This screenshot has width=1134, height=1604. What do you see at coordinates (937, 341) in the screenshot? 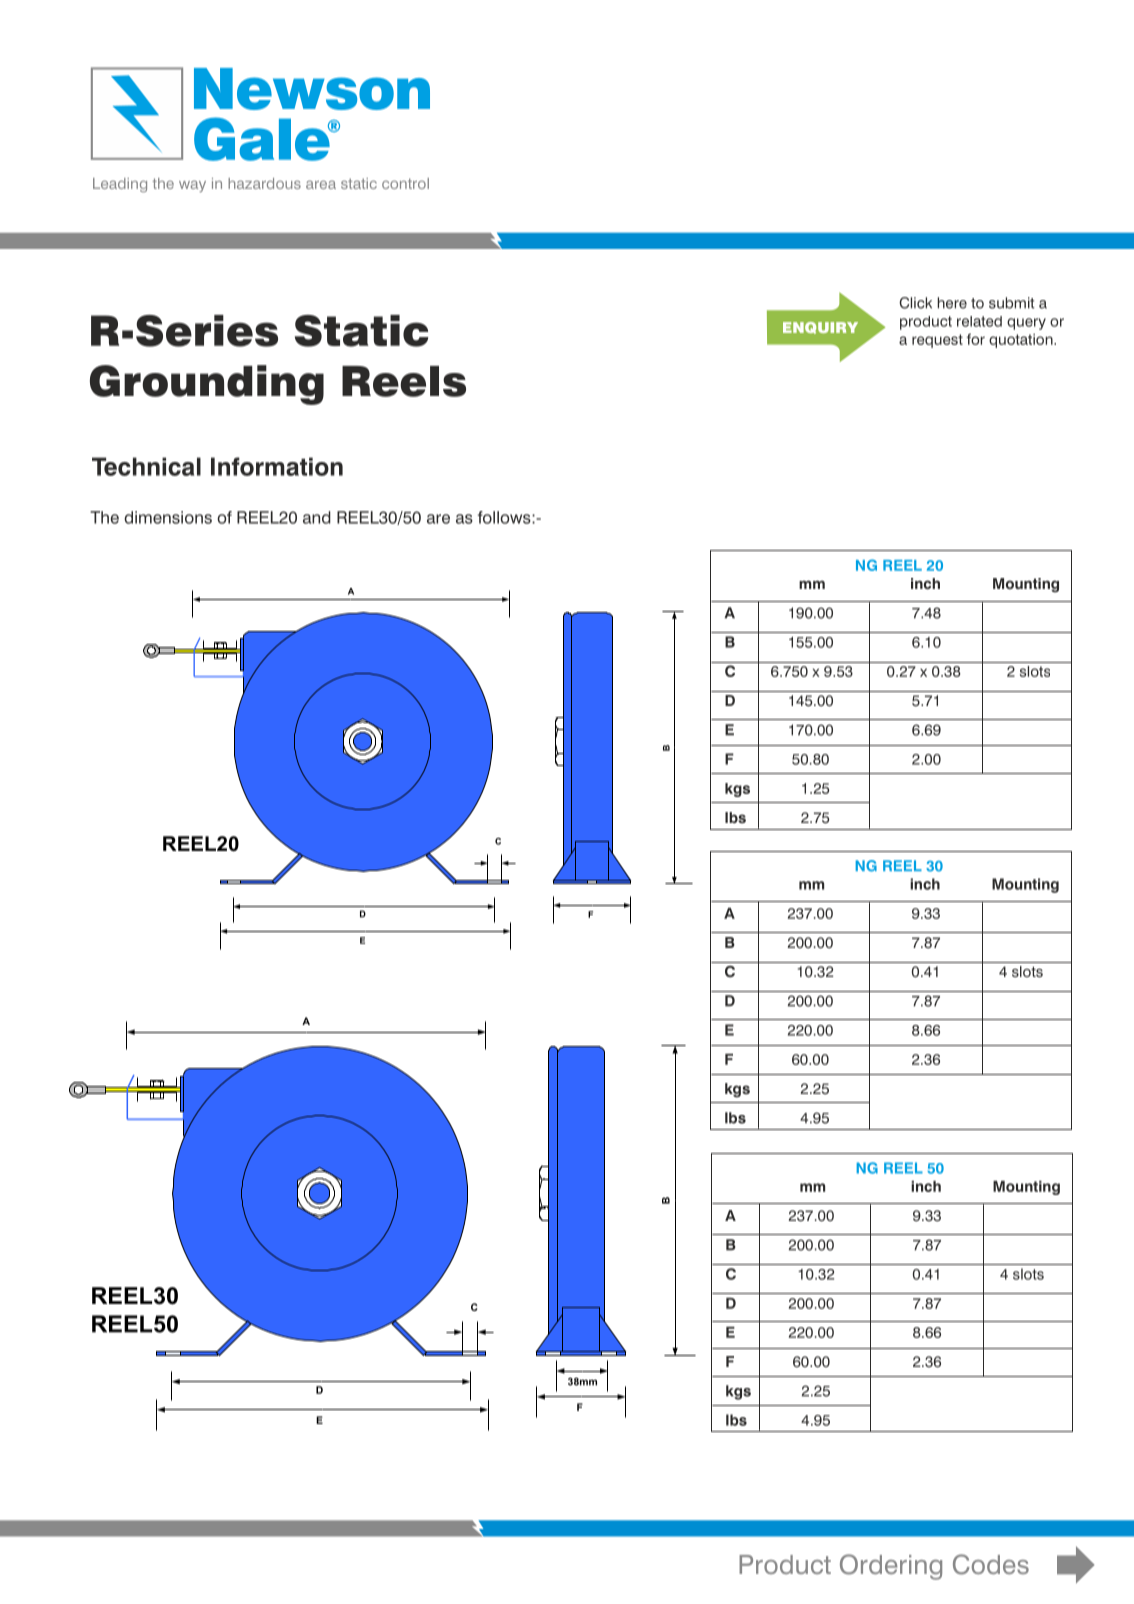
I see `request` at bounding box center [937, 341].
